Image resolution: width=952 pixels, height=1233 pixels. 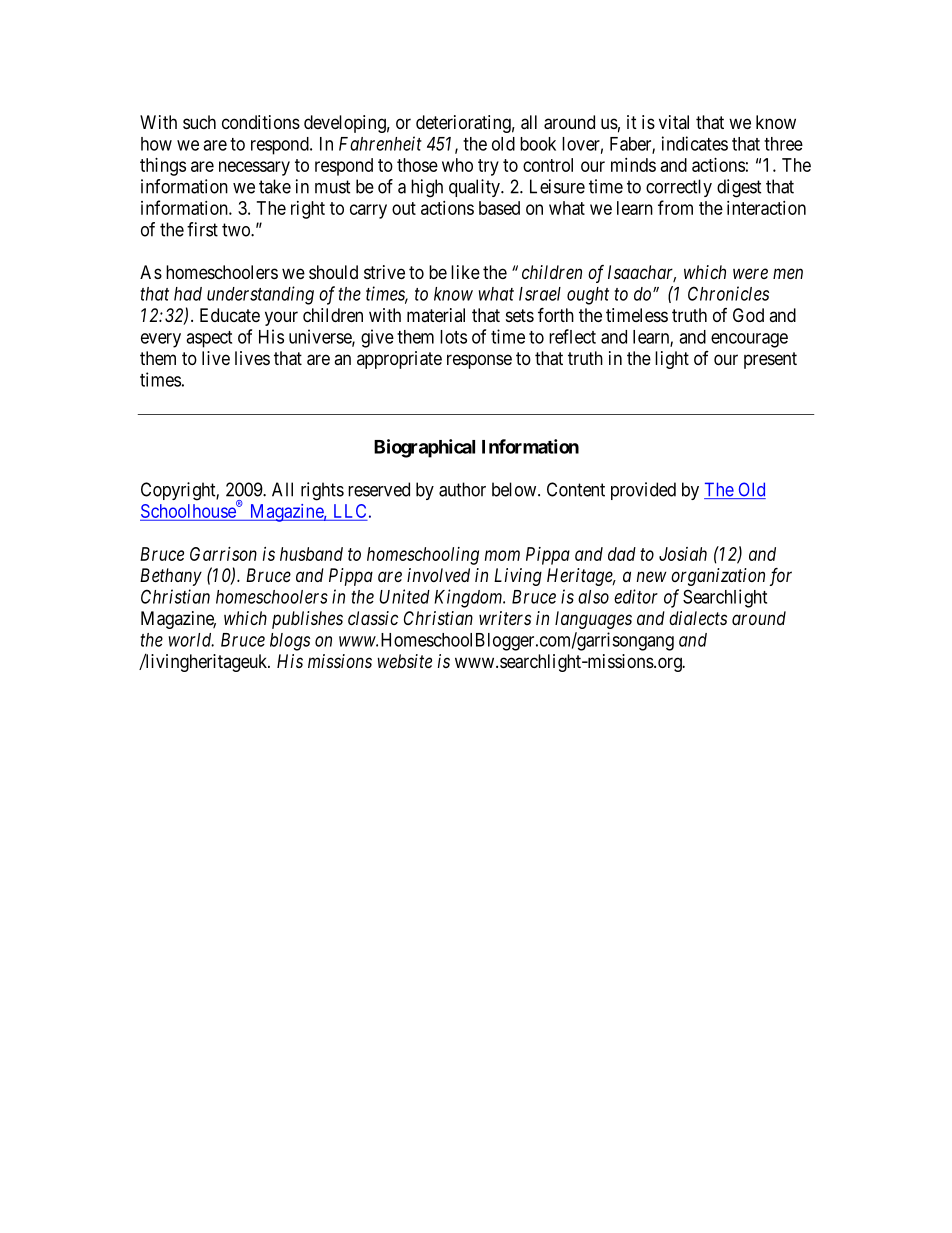 I want to click on world, so click(x=191, y=640).
